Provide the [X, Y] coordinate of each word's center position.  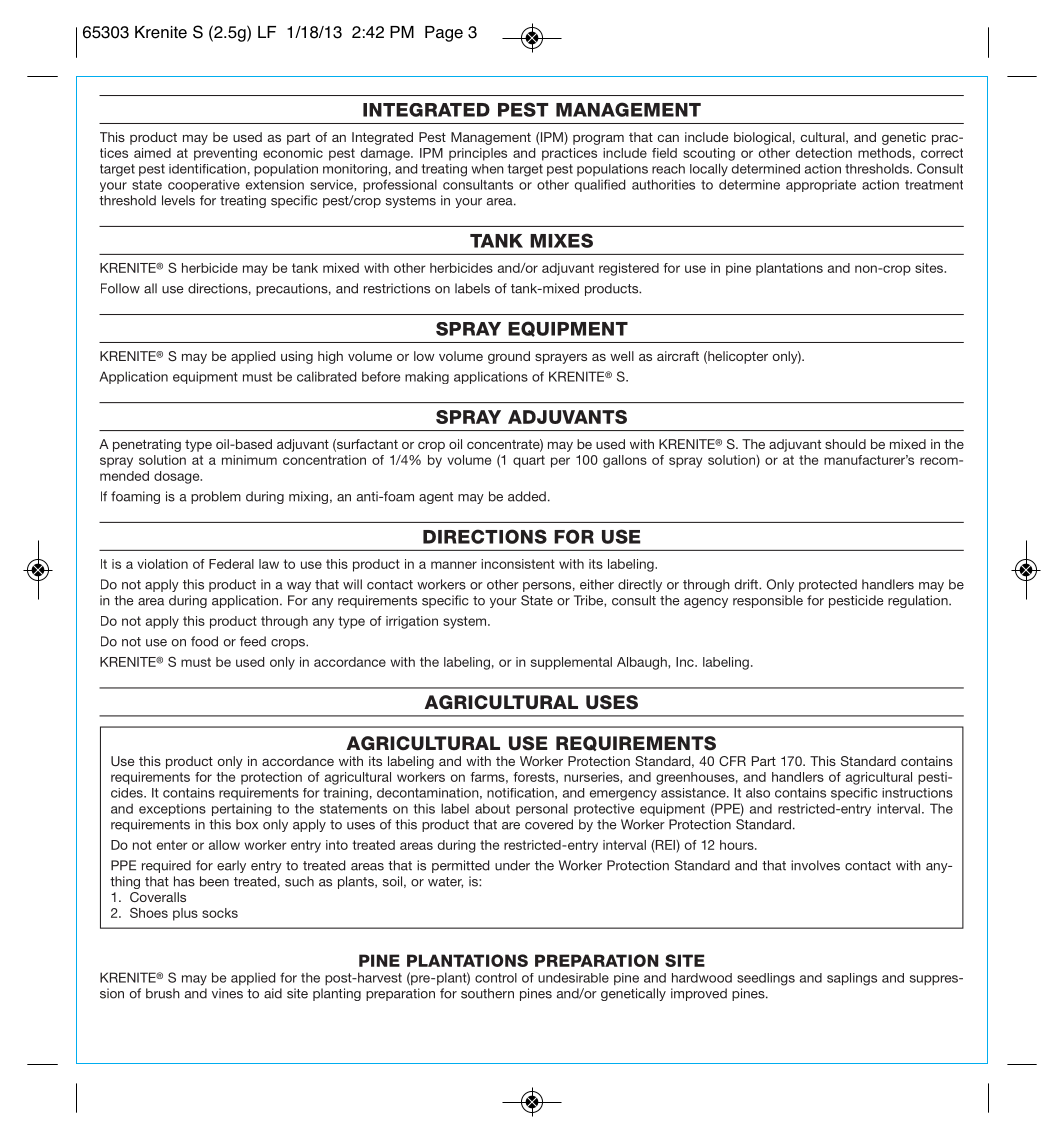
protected [828, 585]
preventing [225, 154]
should [845, 444]
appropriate [821, 186]
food [204, 641]
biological [762, 138]
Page [444, 34]
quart [529, 461]
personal [542, 809]
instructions [917, 793]
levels [178, 200]
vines [227, 993]
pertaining [242, 809]
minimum [249, 460]
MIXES [561, 240]
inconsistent [518, 564]
